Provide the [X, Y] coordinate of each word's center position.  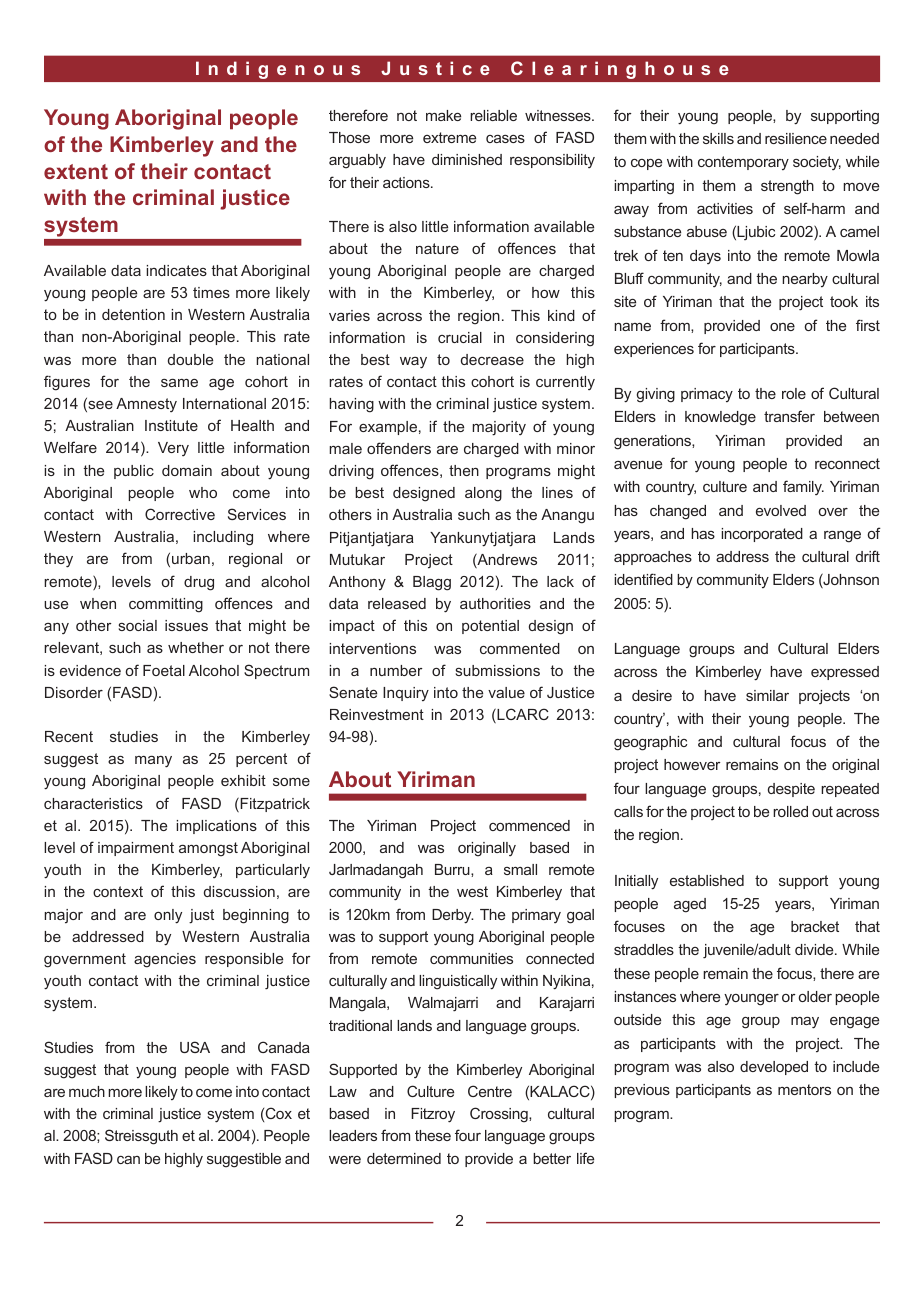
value [506, 692]
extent [76, 171]
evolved [781, 510]
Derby [453, 916]
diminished [467, 159]
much [87, 1091]
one [782, 327]
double [190, 359]
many [153, 762]
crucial [460, 337]
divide [815, 949]
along [483, 494]
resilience [796, 138]
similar [767, 695]
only [168, 916]
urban [191, 558]
